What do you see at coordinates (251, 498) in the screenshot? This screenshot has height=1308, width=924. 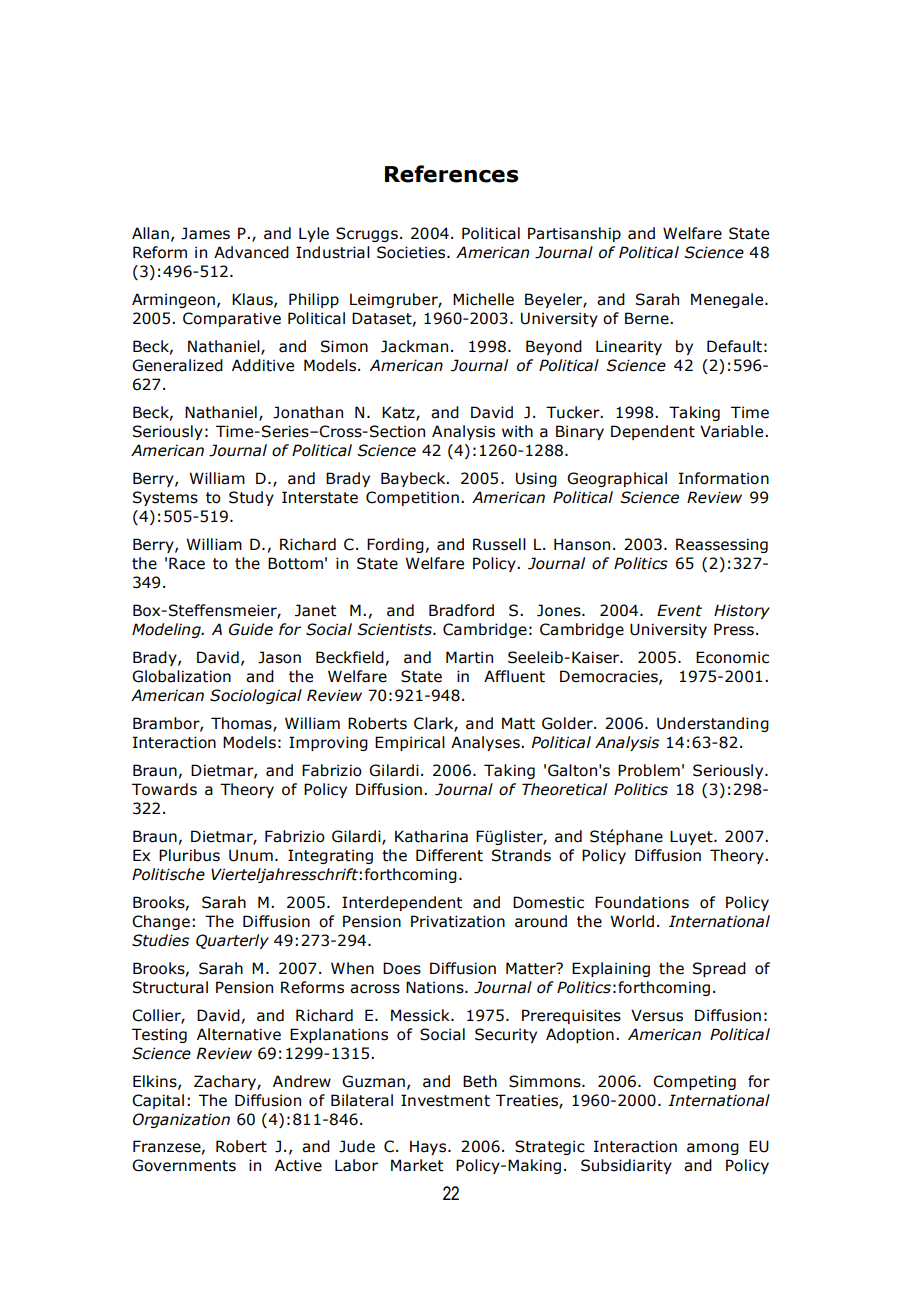 I see `Study` at bounding box center [251, 498].
